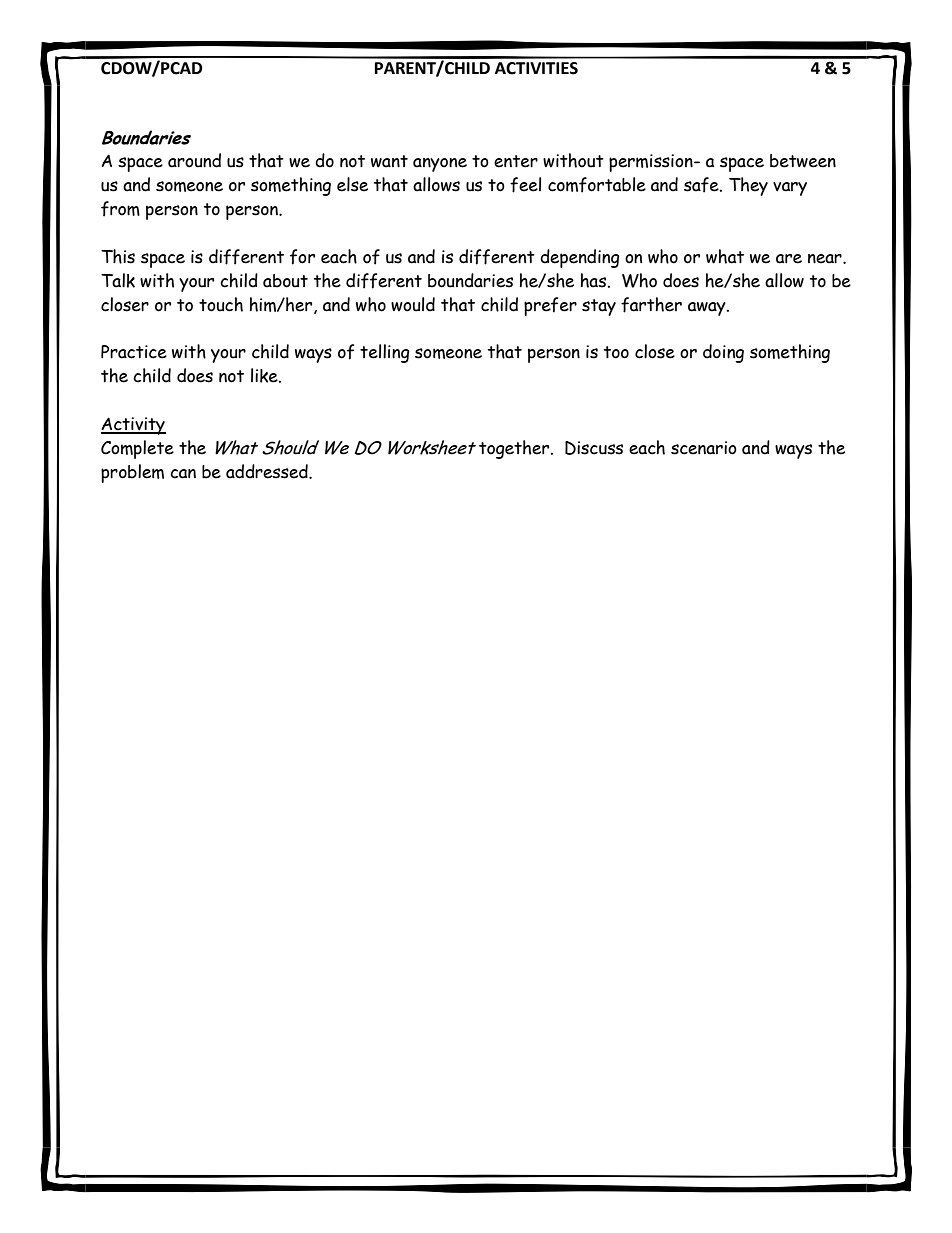 The image size is (952, 1233). What do you see at coordinates (413, 304) in the screenshot?
I see `would` at bounding box center [413, 304].
